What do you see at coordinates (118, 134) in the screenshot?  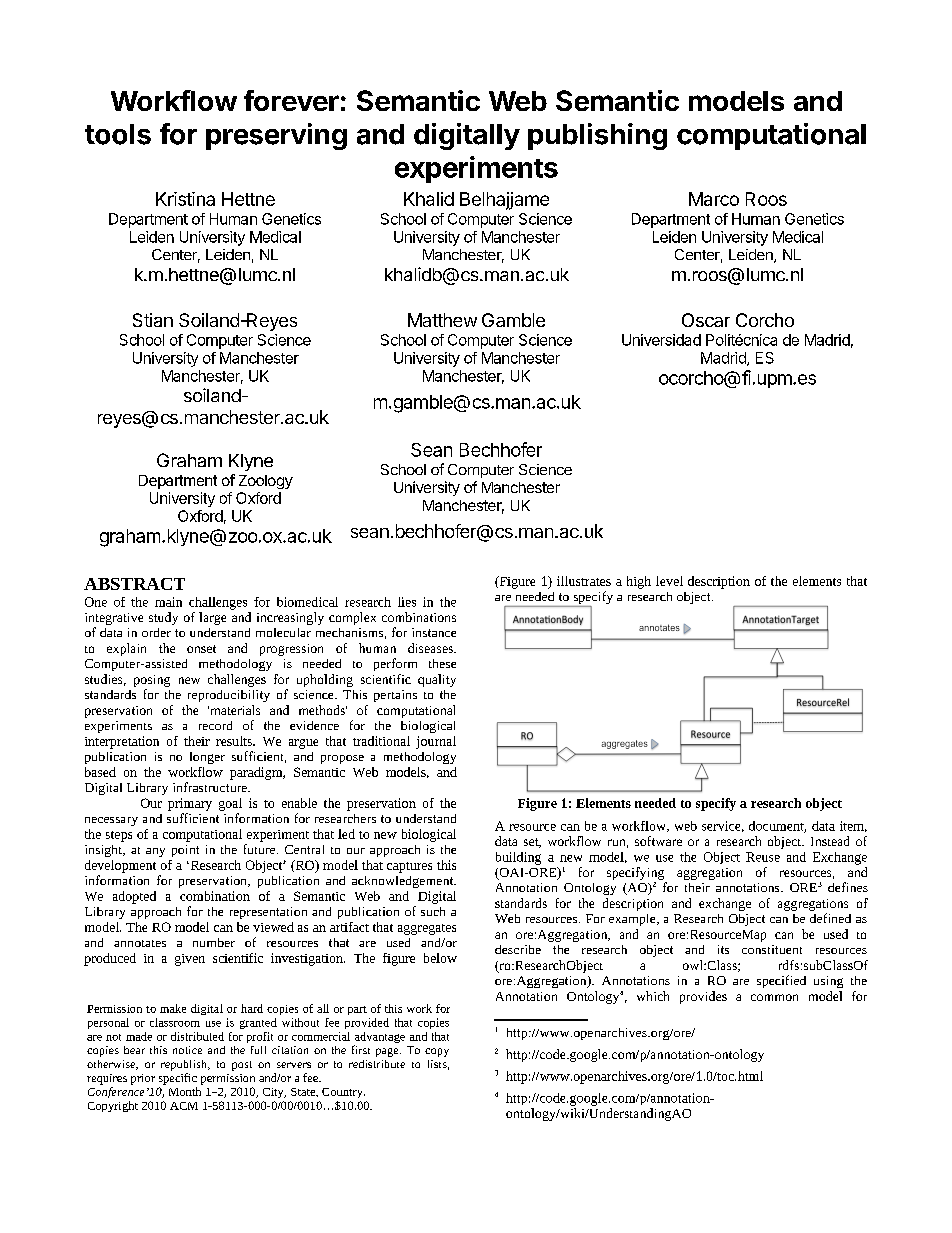 I see `tools` at bounding box center [118, 134].
